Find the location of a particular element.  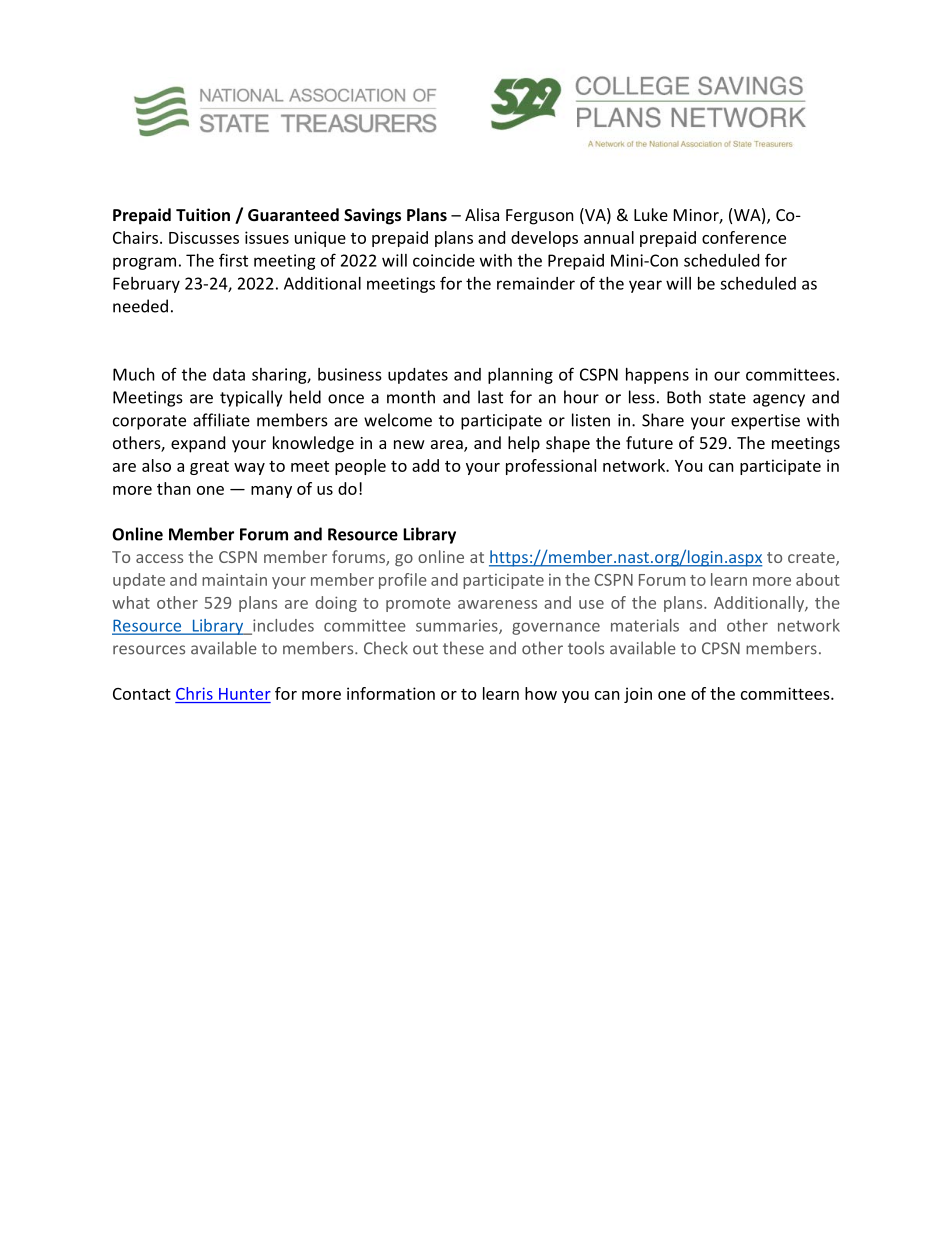

Alisa is located at coordinates (482, 214).
